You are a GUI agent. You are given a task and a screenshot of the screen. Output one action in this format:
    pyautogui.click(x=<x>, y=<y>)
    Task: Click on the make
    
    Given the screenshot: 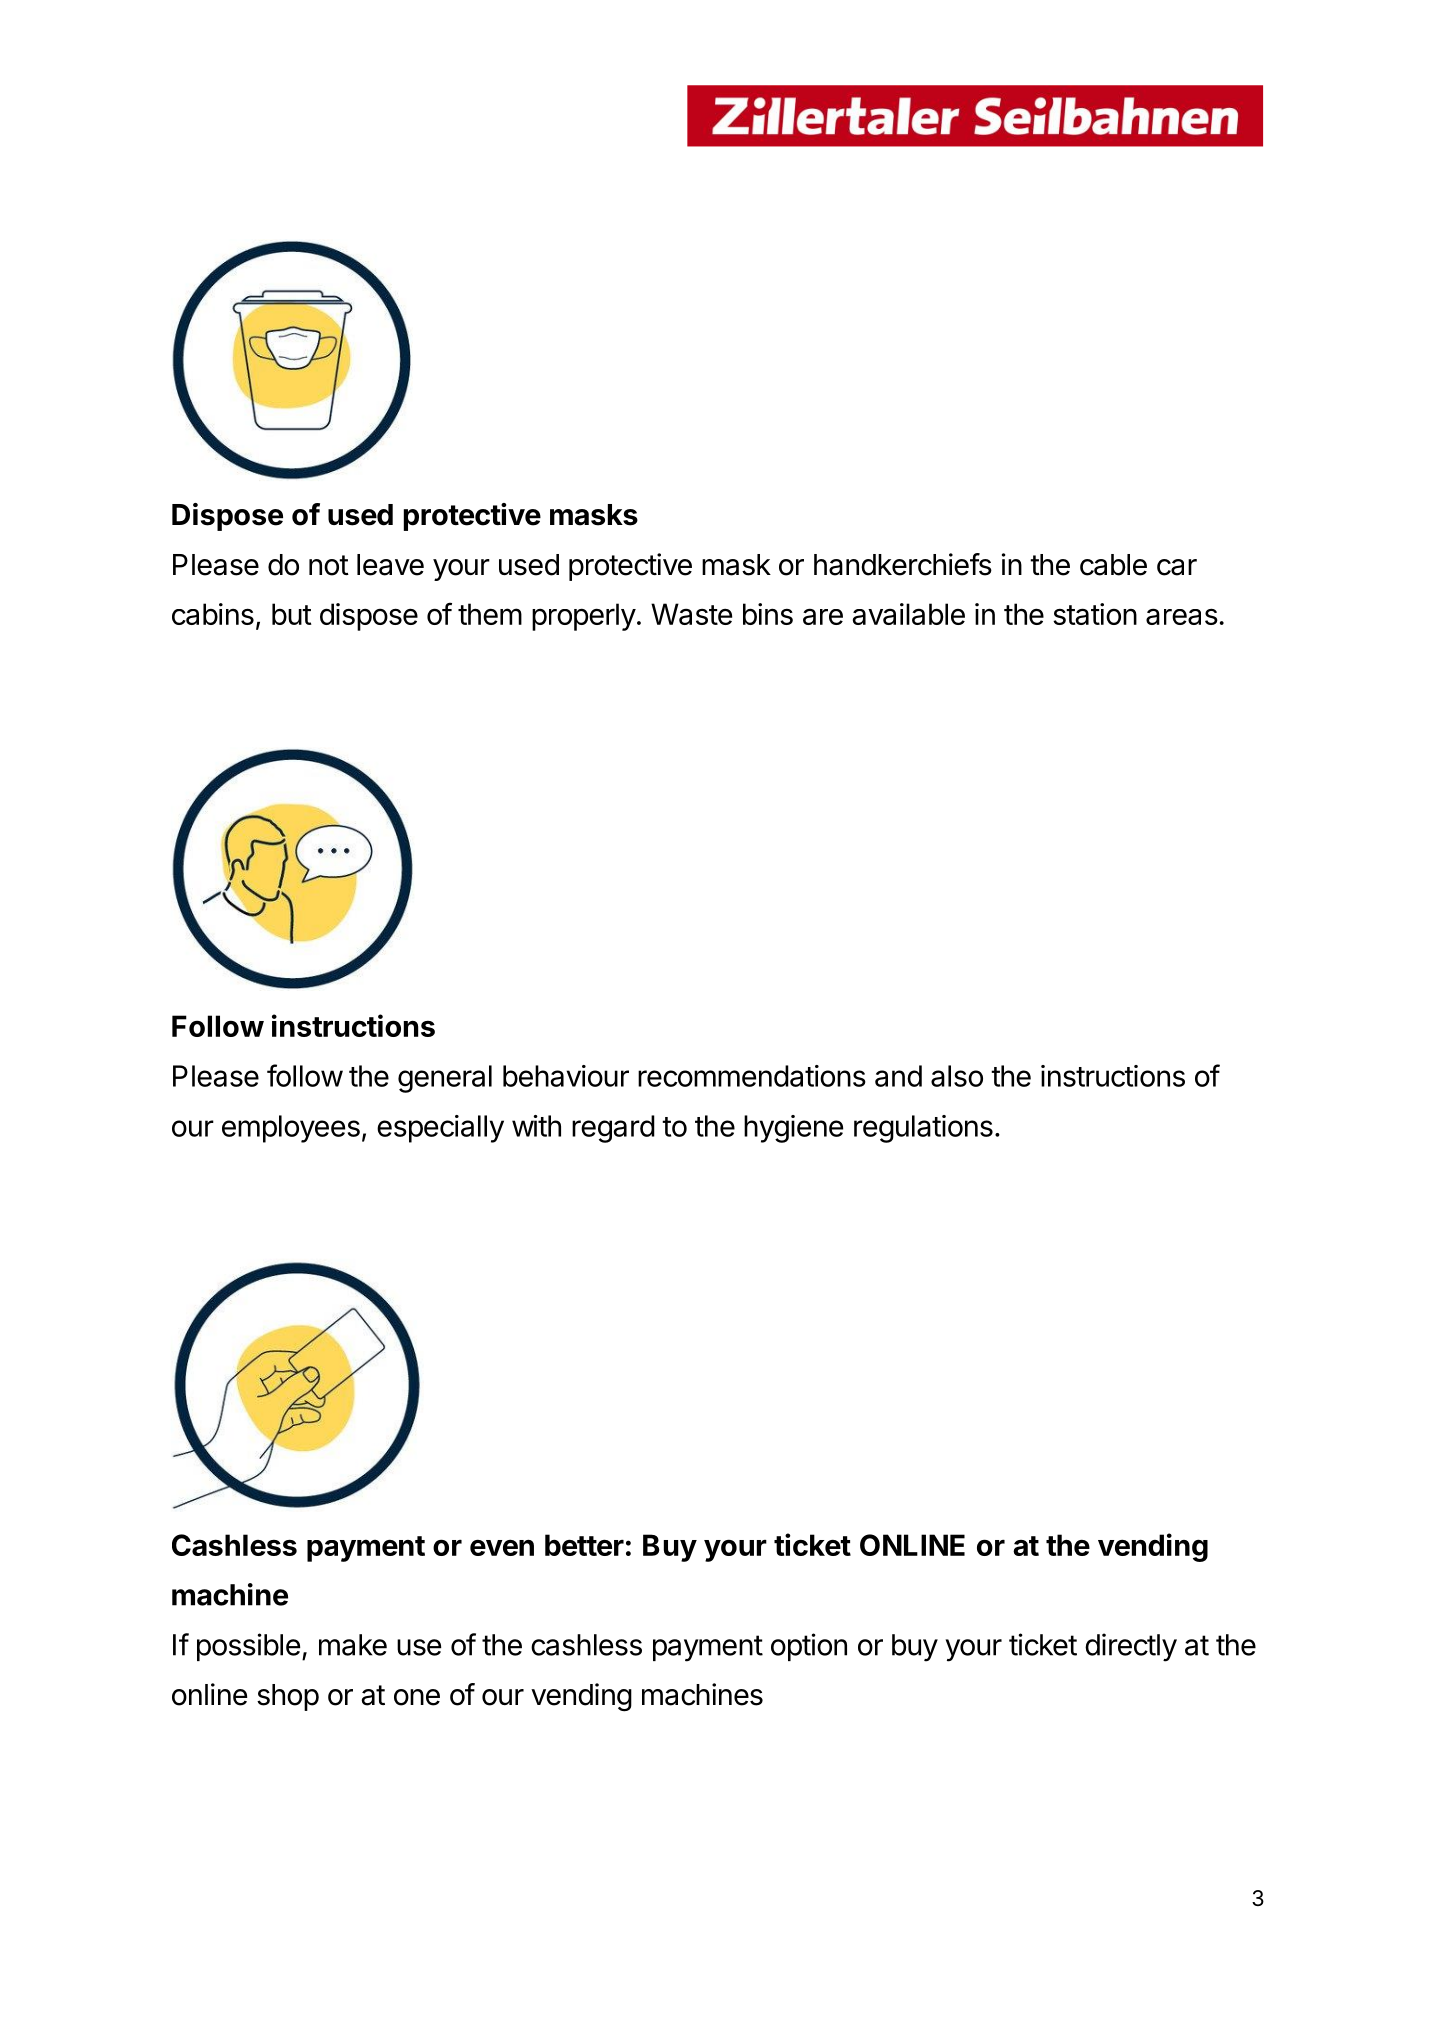 What is the action you would take?
    pyautogui.click(x=353, y=1645)
